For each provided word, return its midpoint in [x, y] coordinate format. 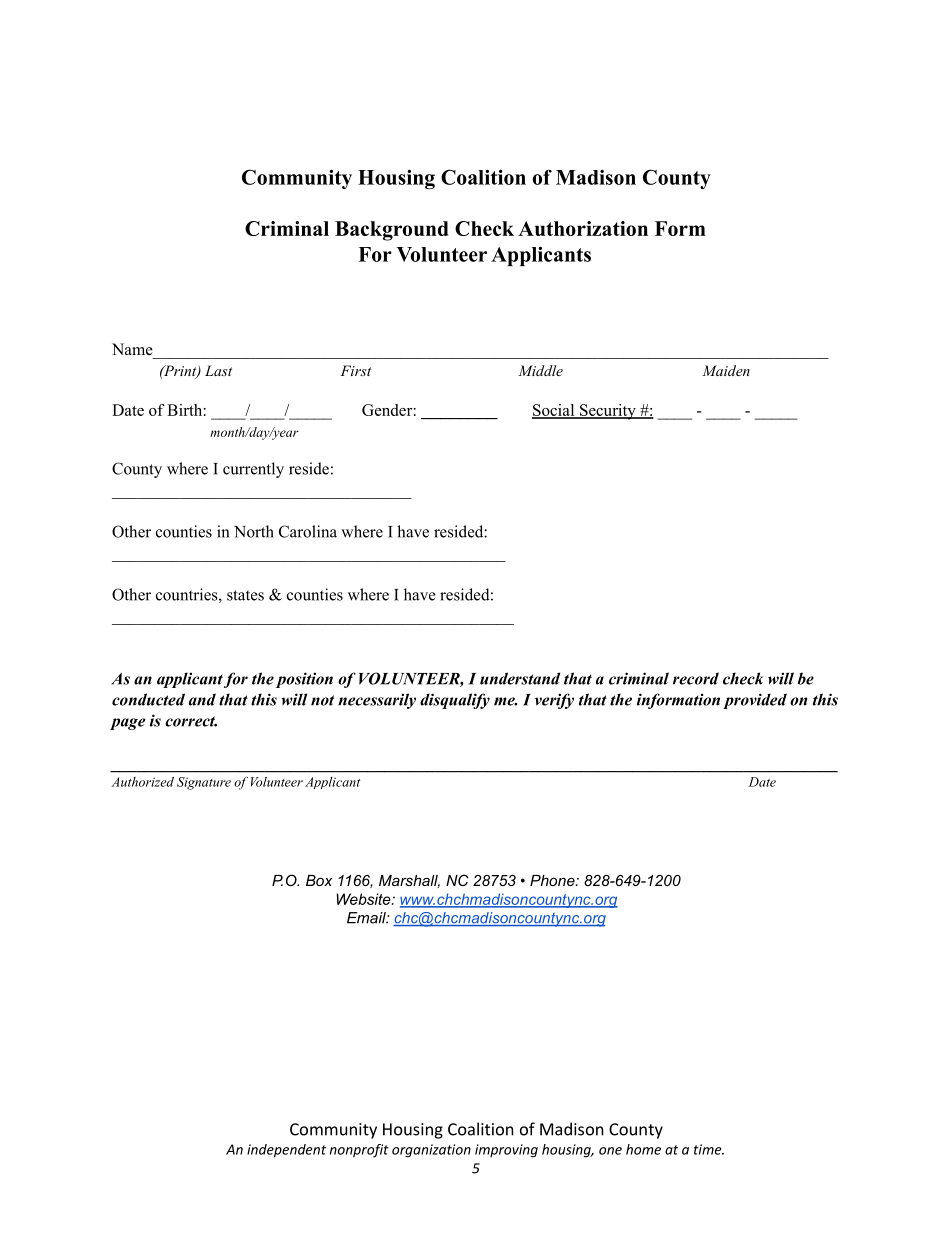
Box [319, 880]
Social [554, 411]
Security [608, 412]
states [245, 595]
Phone [553, 880]
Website [364, 899]
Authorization [583, 228]
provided [755, 701]
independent [286, 1151]
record [696, 678]
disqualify [455, 701]
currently [253, 470]
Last [218, 370]
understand [520, 678]
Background [391, 231]
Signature [204, 783]
